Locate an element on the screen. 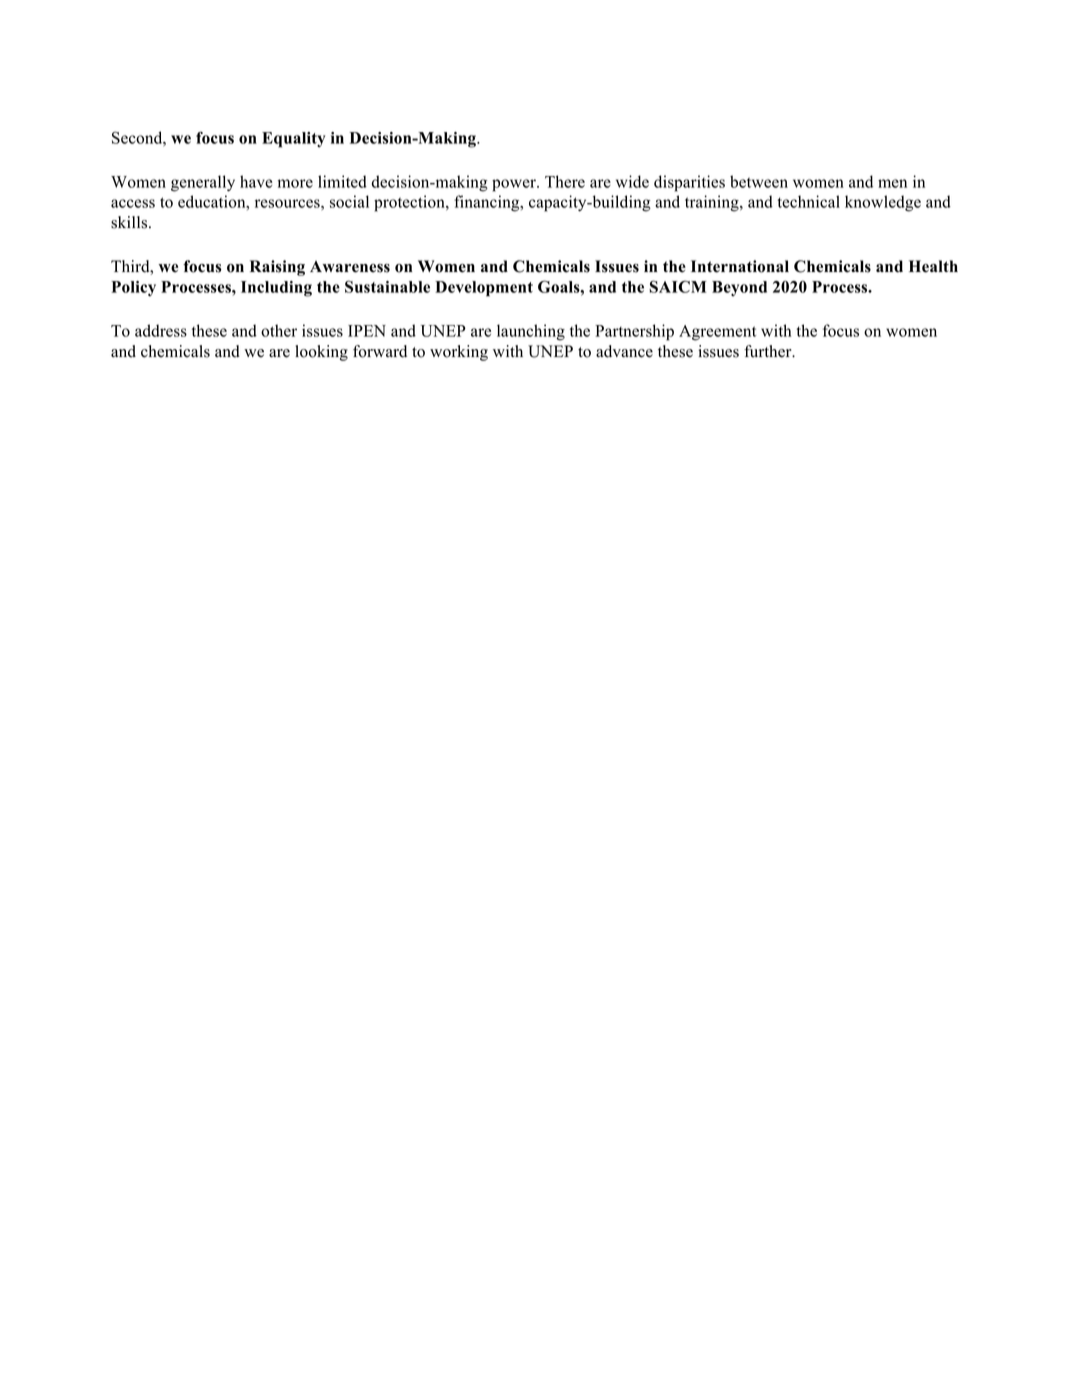 This screenshot has width=1069, height=1383. looking is located at coordinates (321, 353).
